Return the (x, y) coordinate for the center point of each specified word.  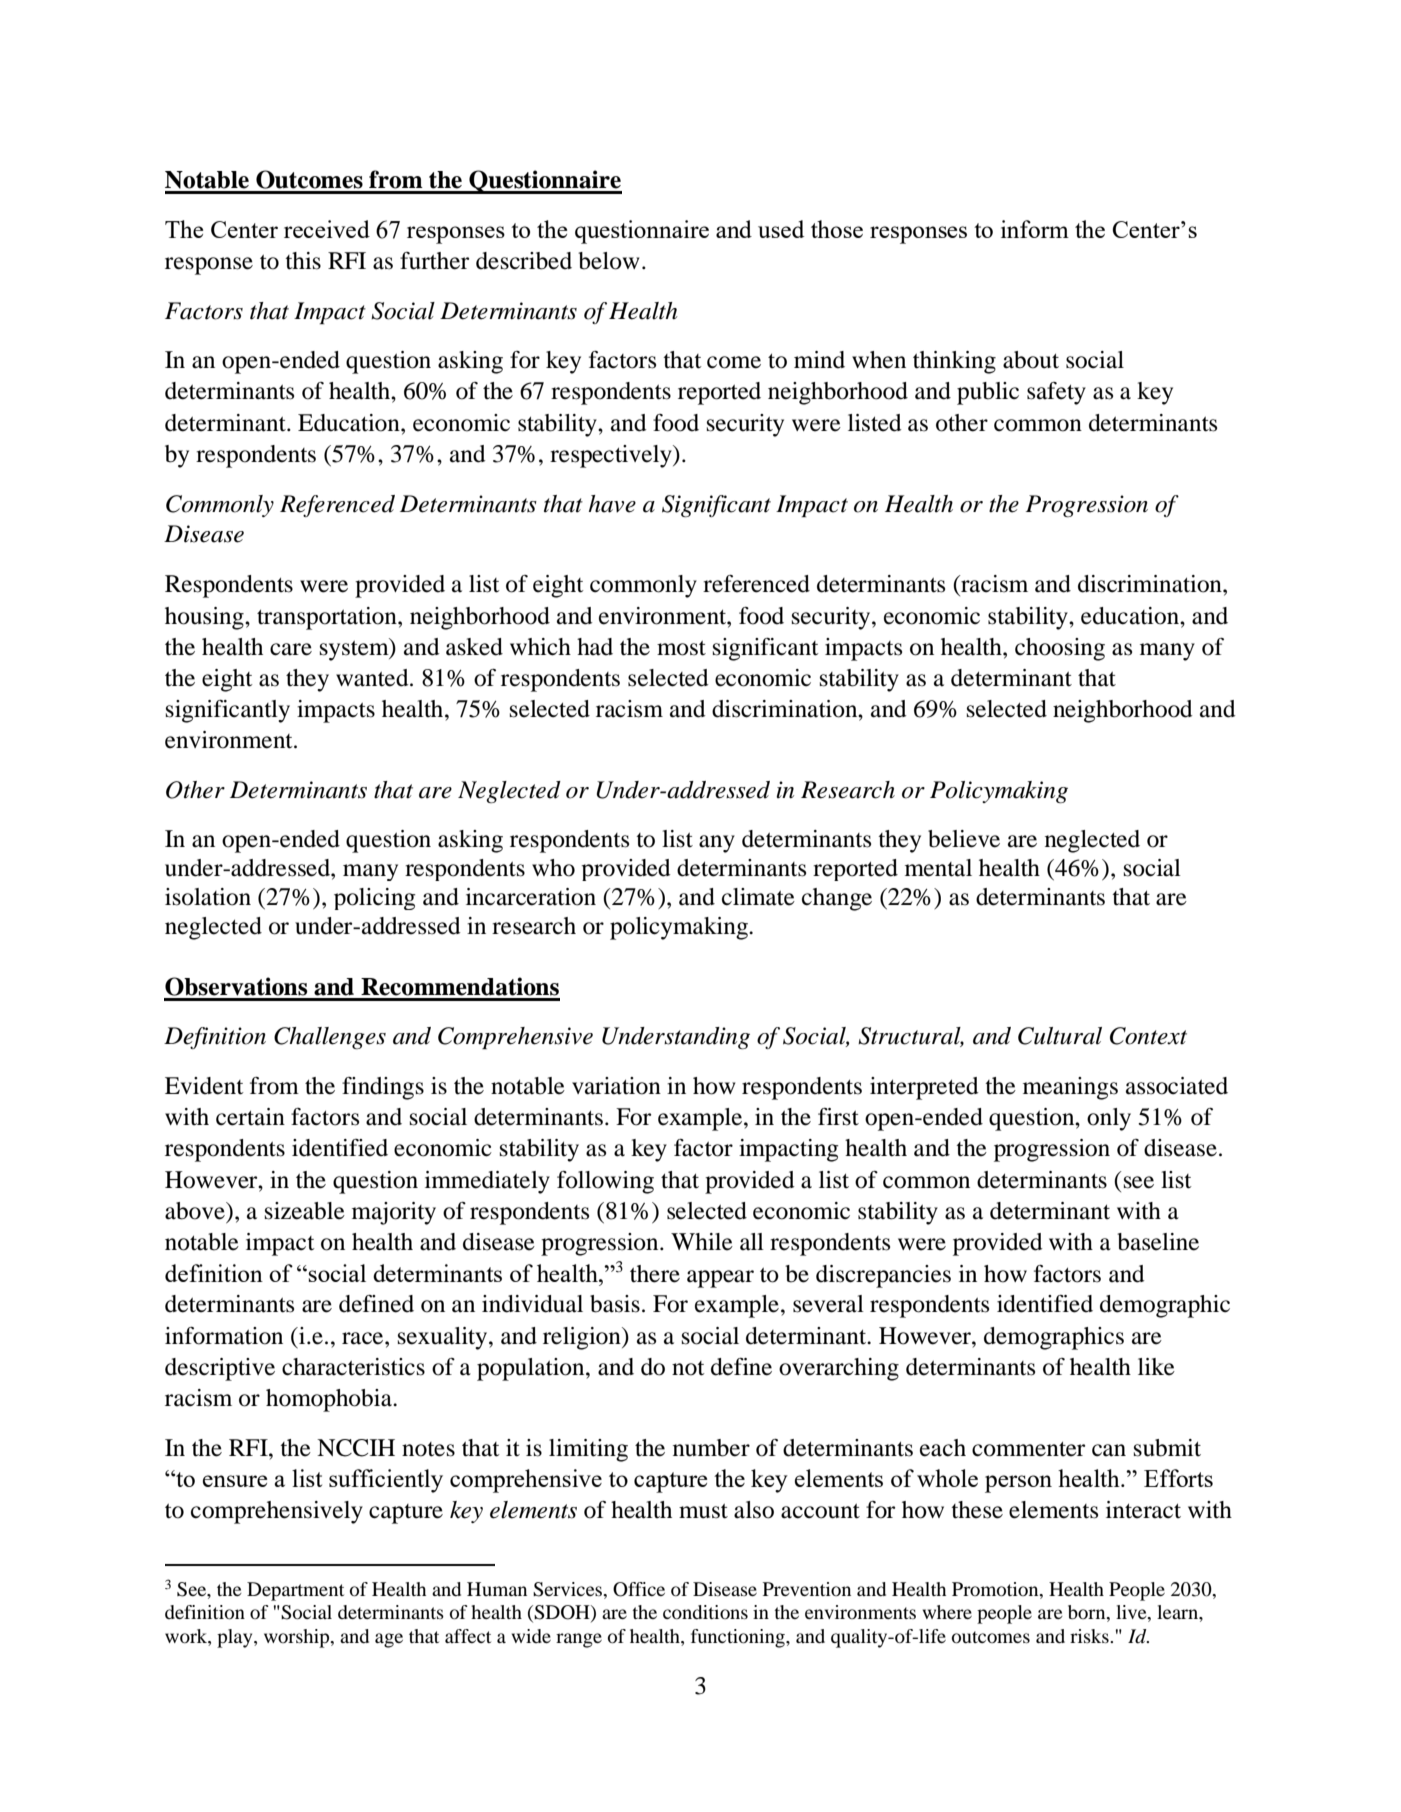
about (1031, 360)
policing (375, 899)
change (837, 899)
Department (295, 1591)
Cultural (1060, 1036)
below (608, 261)
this (303, 261)
